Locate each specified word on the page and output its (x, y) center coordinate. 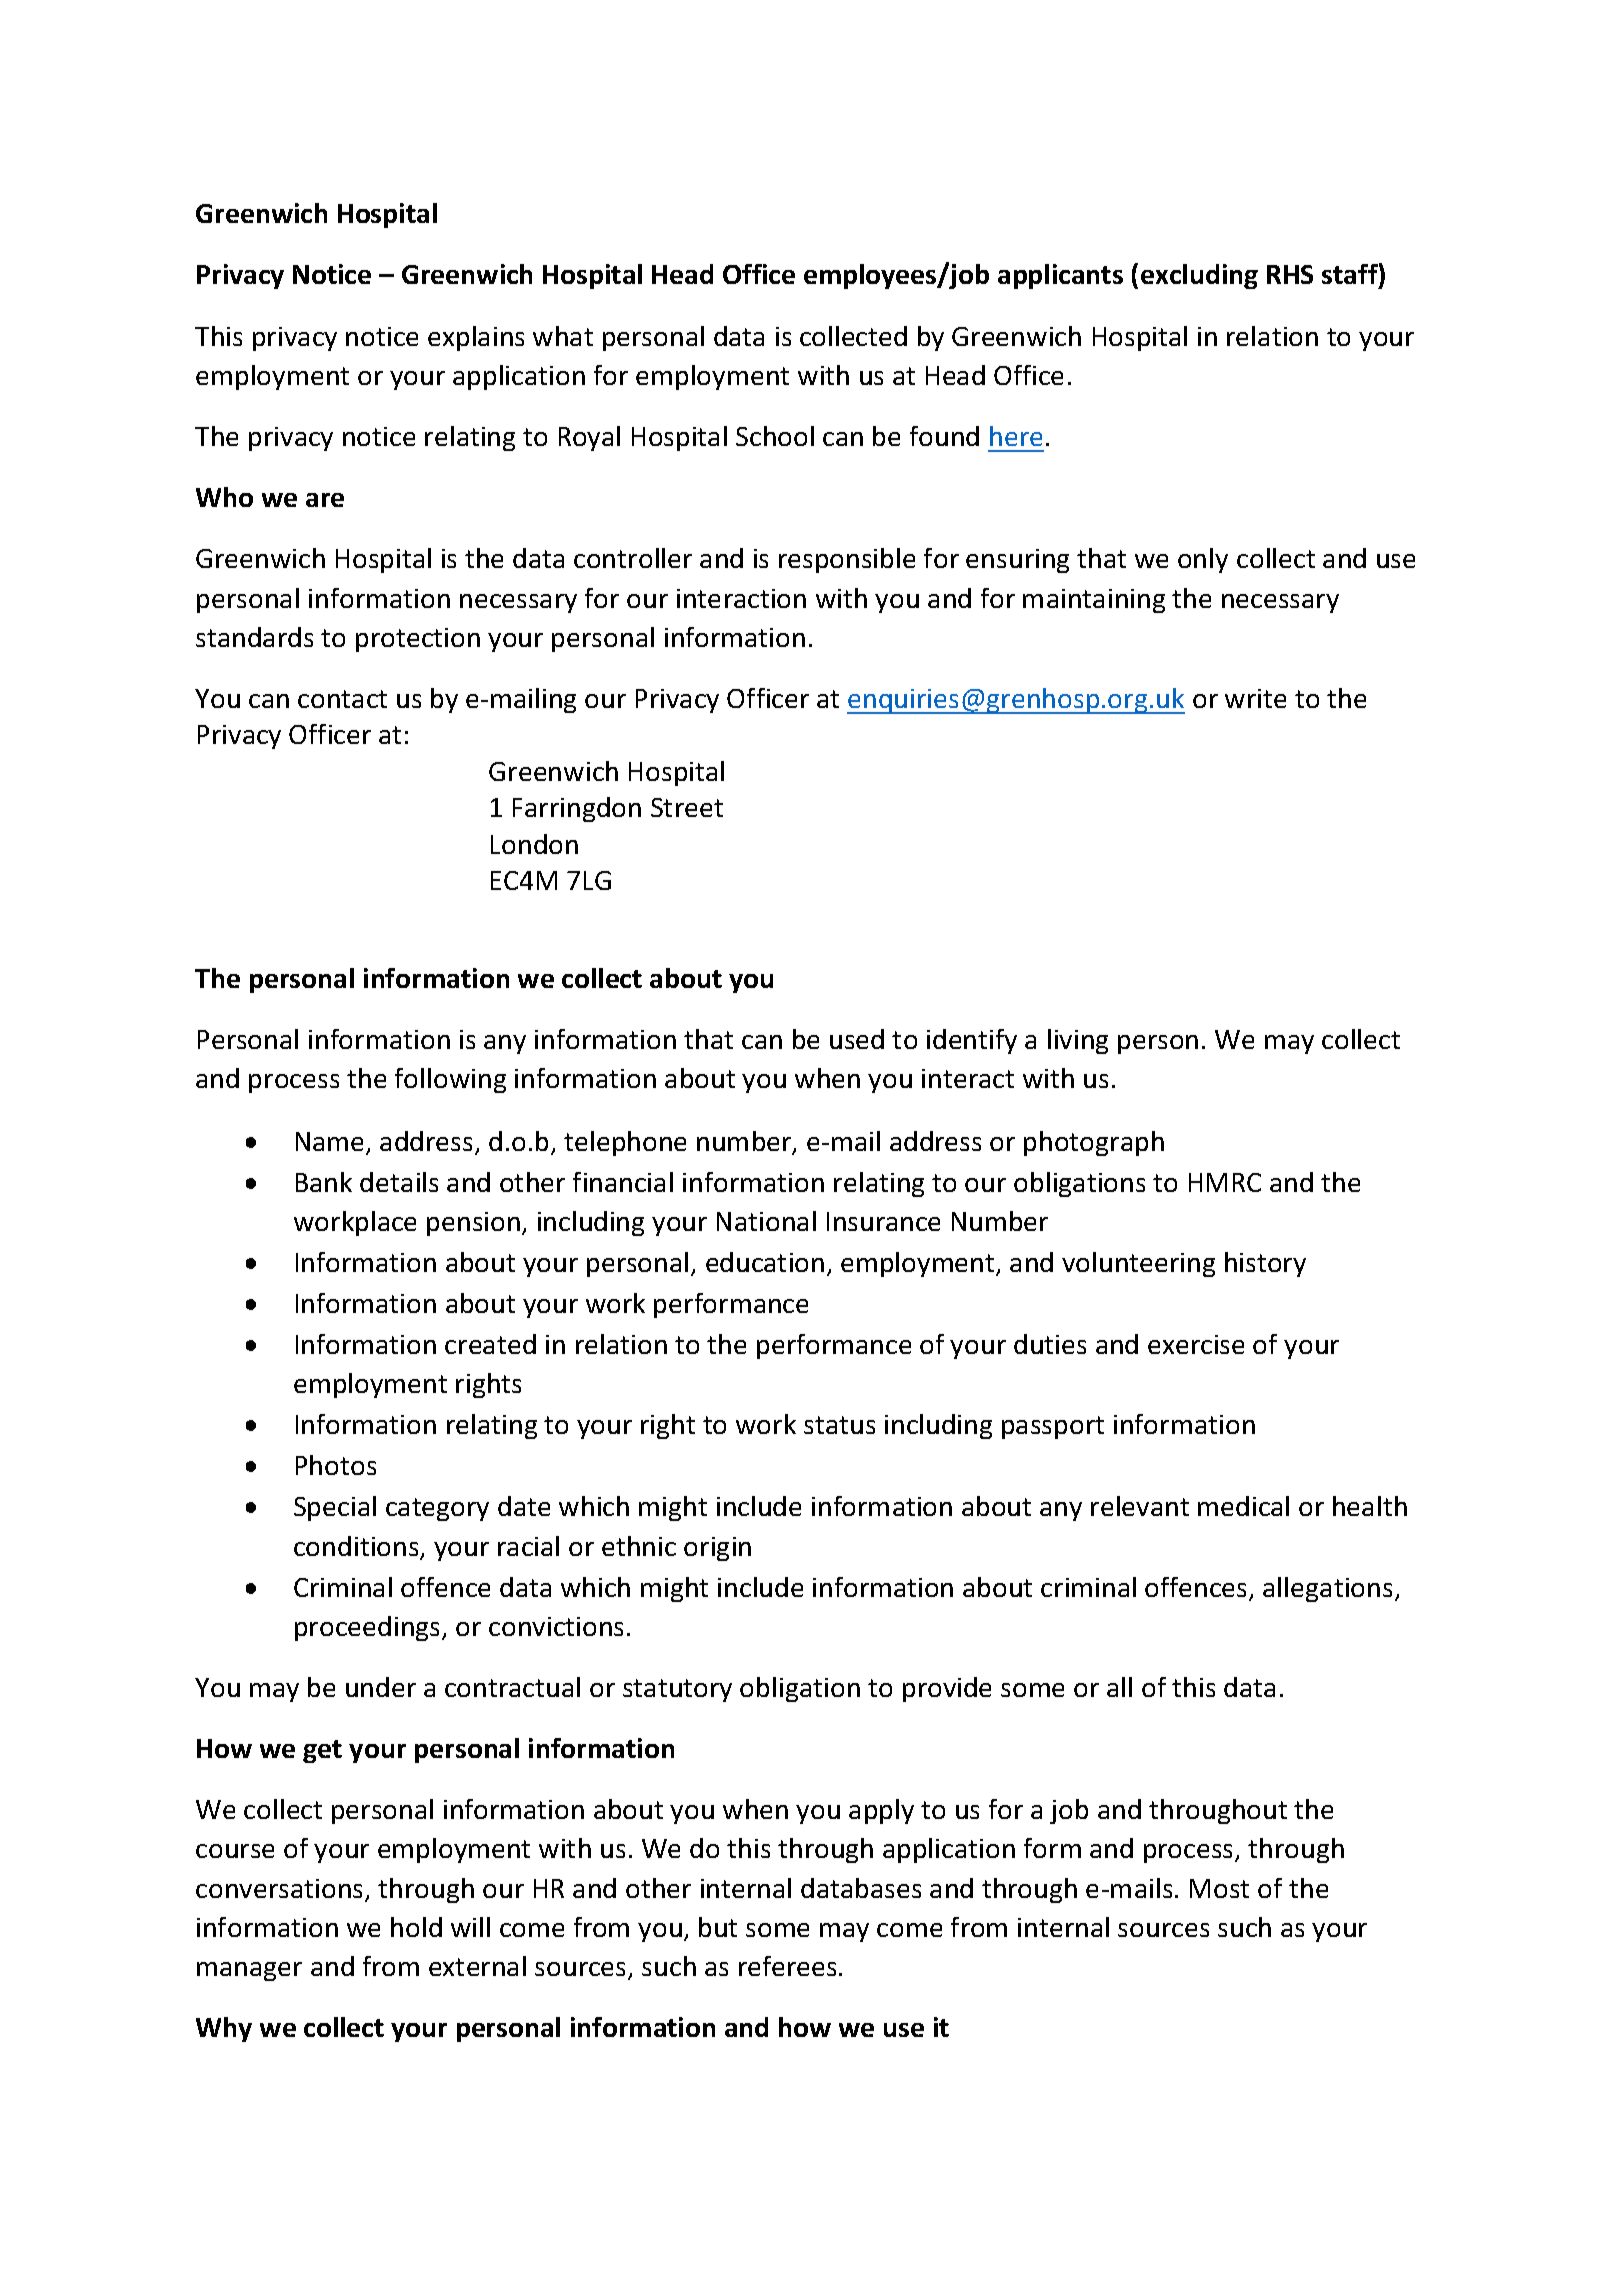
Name (331, 1143)
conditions (357, 1547)
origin (717, 1549)
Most (1219, 1888)
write (1255, 698)
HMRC (1225, 1182)
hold (416, 1927)
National (766, 1221)
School (775, 436)
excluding (1199, 276)
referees (787, 1966)
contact (342, 699)
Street (687, 807)
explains (476, 338)
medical (1243, 1506)
